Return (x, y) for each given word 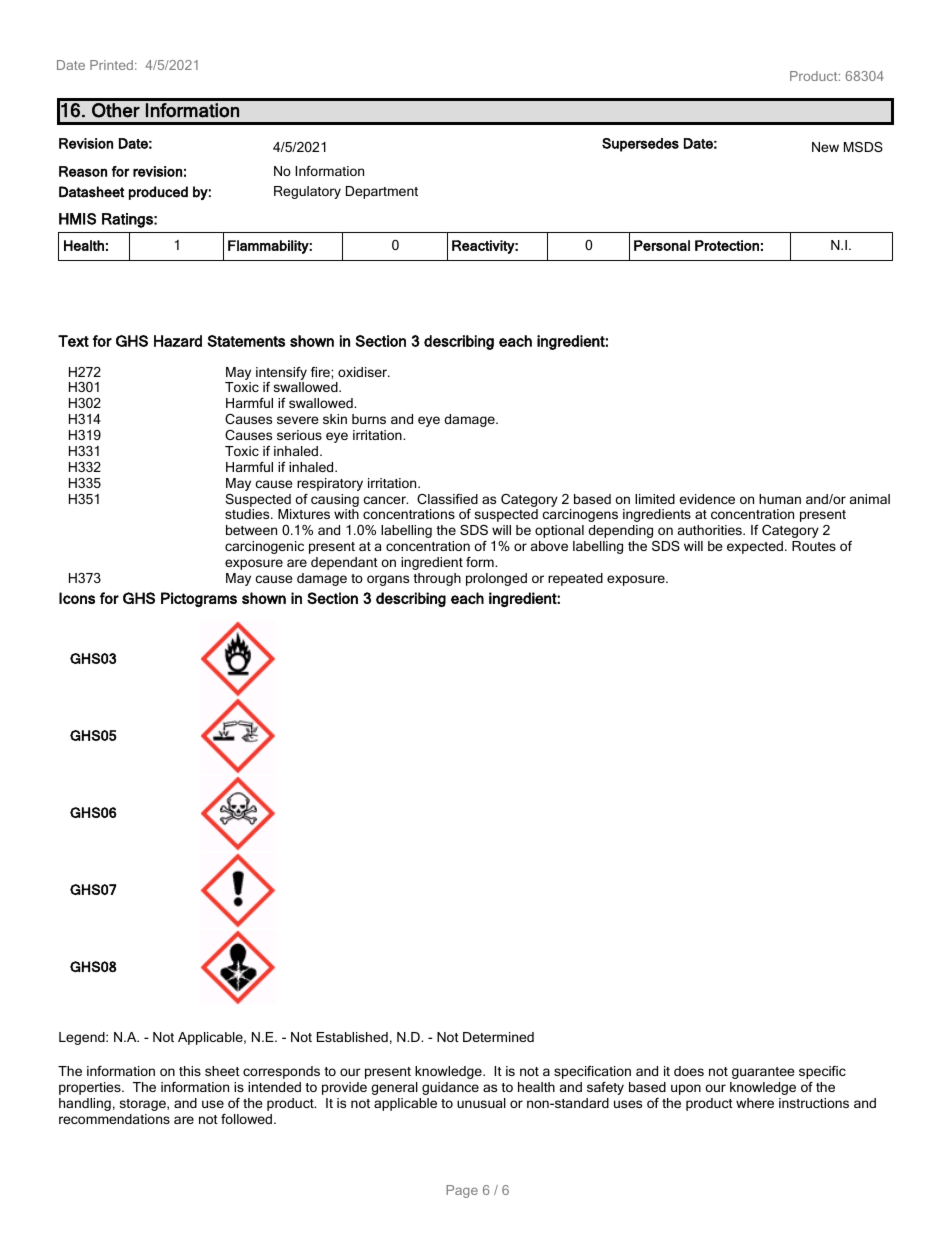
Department (382, 192)
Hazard (178, 341)
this (190, 1071)
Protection (727, 245)
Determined (498, 1037)
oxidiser (363, 372)
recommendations (114, 1119)
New (825, 147)
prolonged (496, 579)
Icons (77, 598)
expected (755, 547)
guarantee (763, 1073)
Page (462, 1191)
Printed (111, 65)
